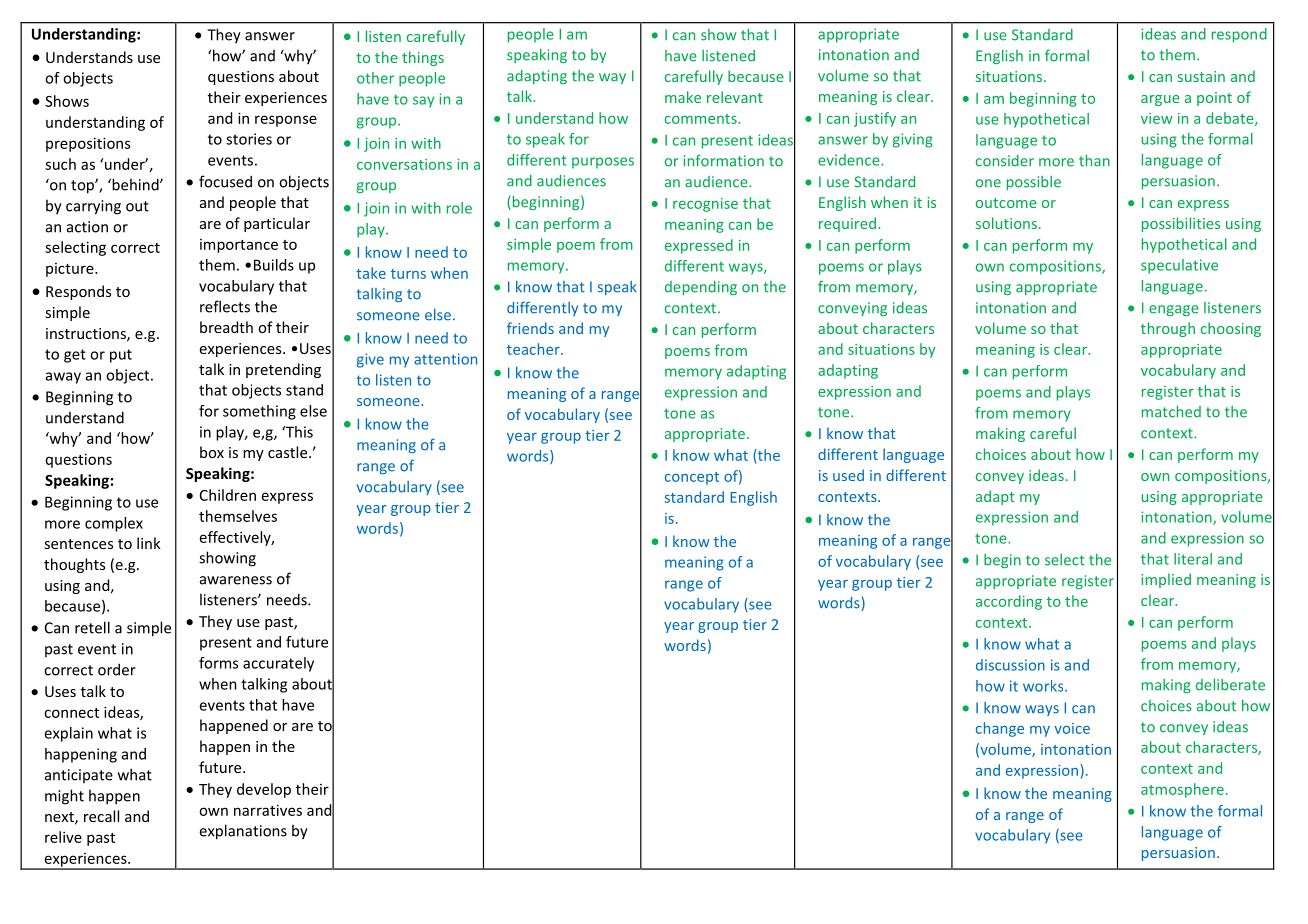 The image size is (1308, 924). Describe the element at coordinates (264, 790) in the screenshot. I see `develop` at that location.
